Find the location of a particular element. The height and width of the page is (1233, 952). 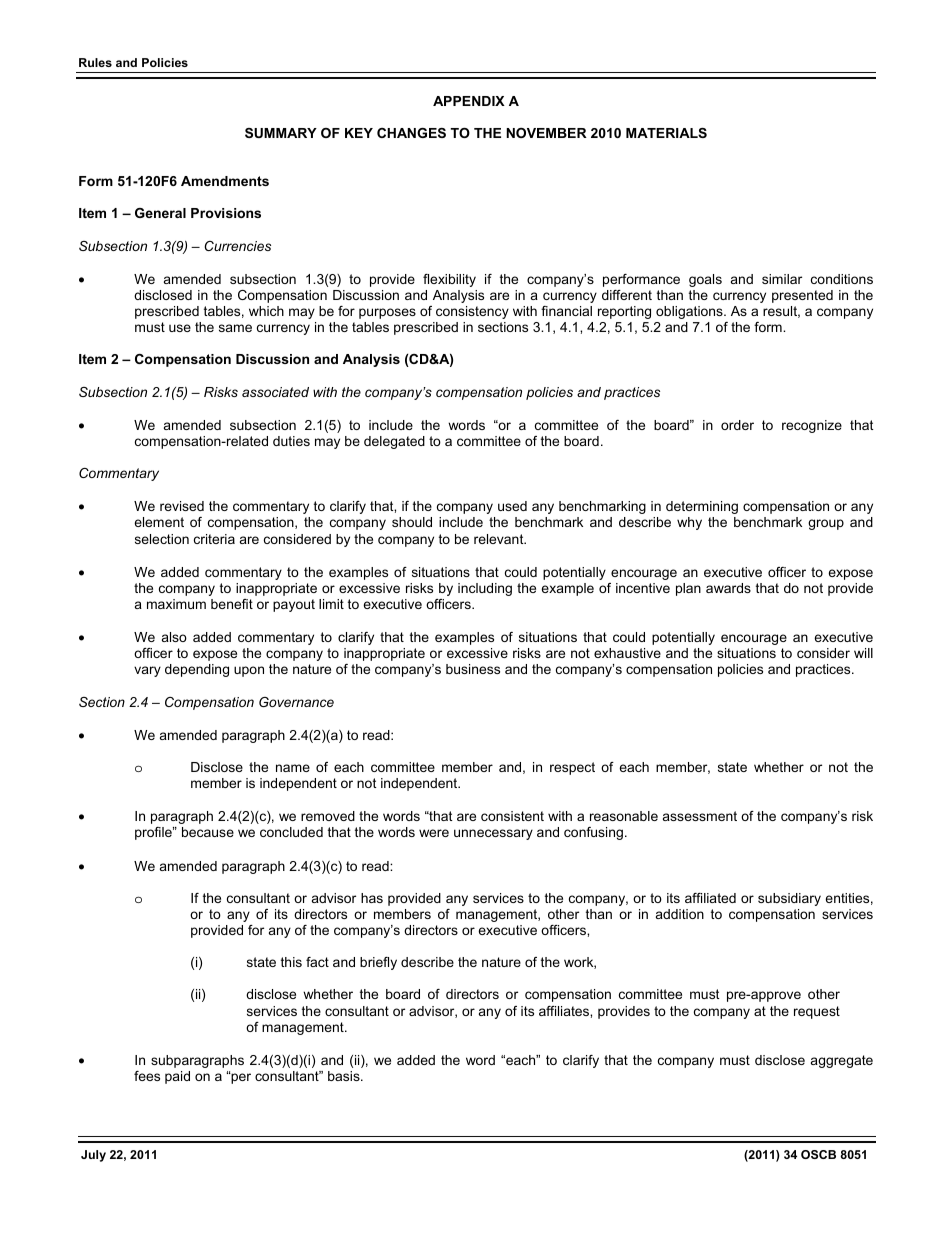

revised is located at coordinates (182, 506).
